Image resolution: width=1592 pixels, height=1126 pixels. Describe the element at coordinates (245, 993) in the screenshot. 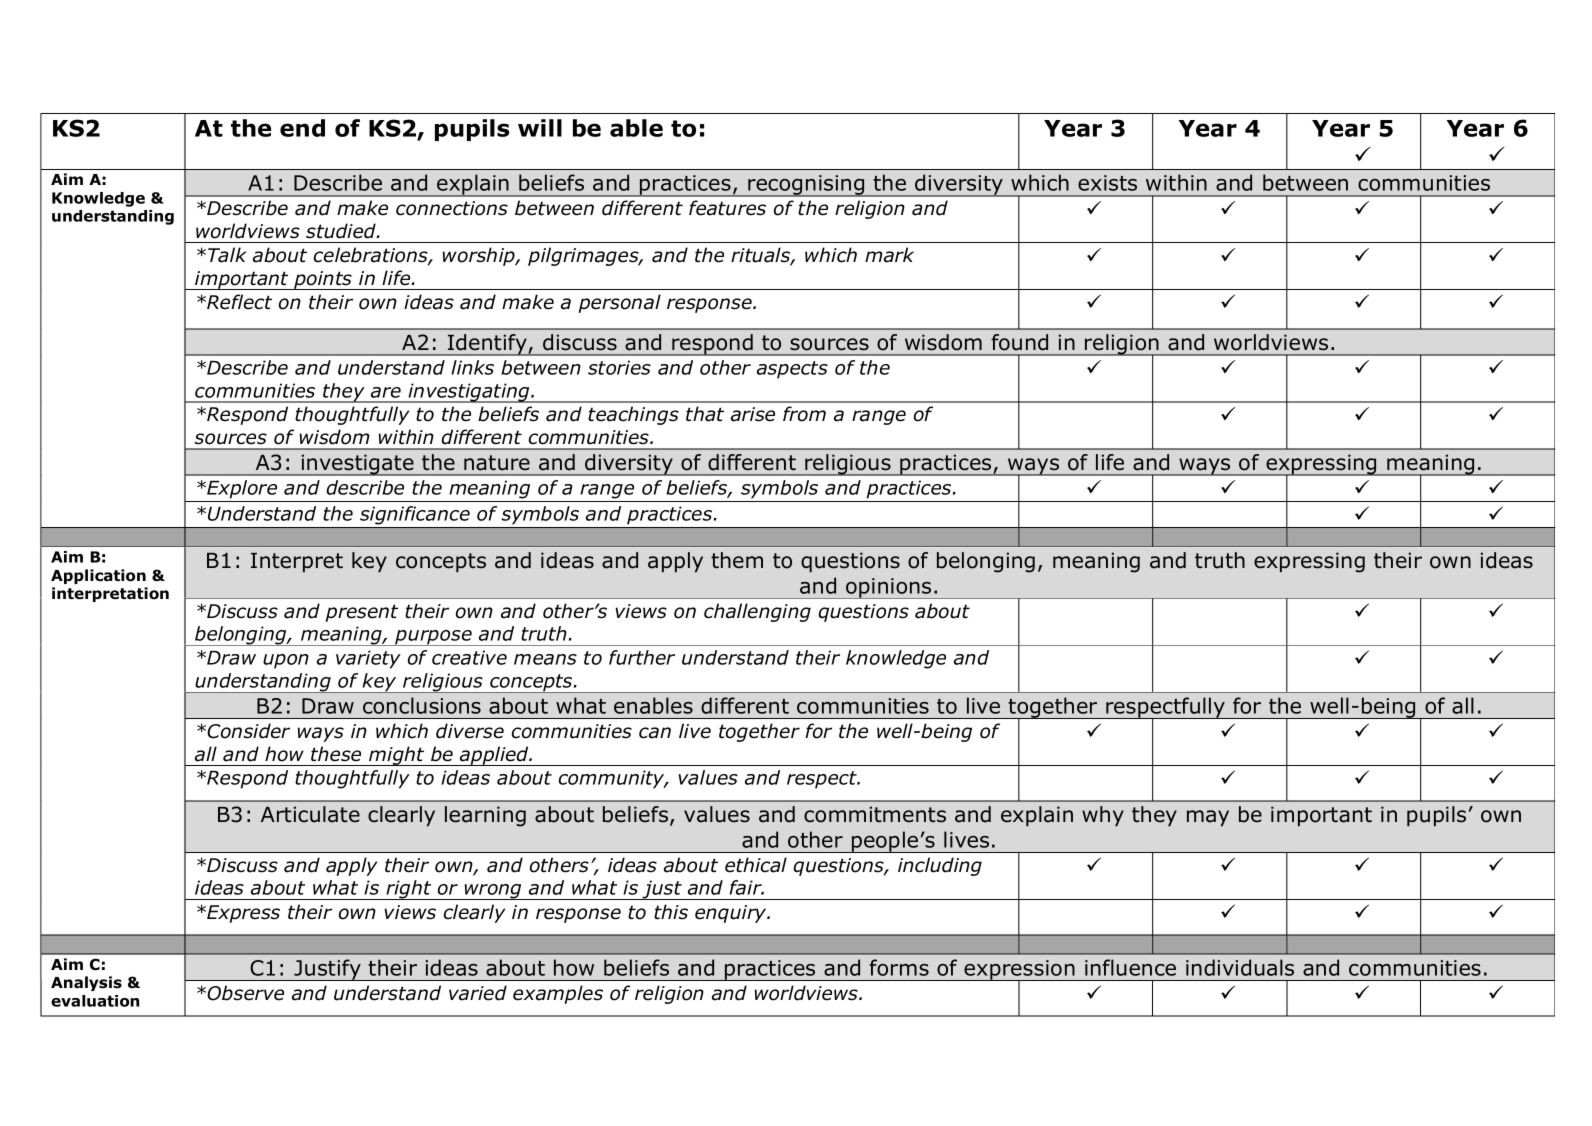

I see `Observe` at that location.
